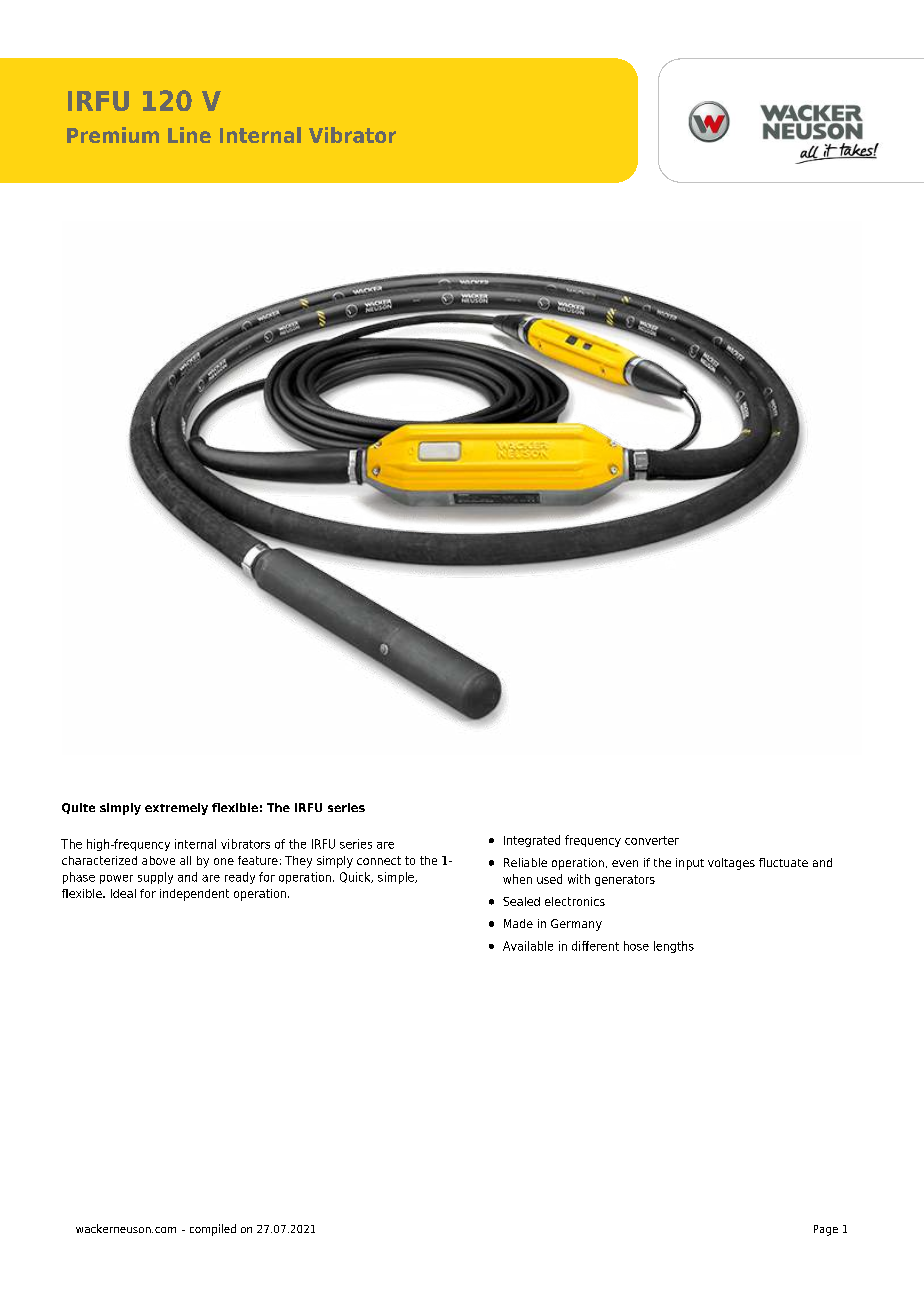  What do you see at coordinates (176, 809) in the screenshot?
I see `extremely` at bounding box center [176, 809].
